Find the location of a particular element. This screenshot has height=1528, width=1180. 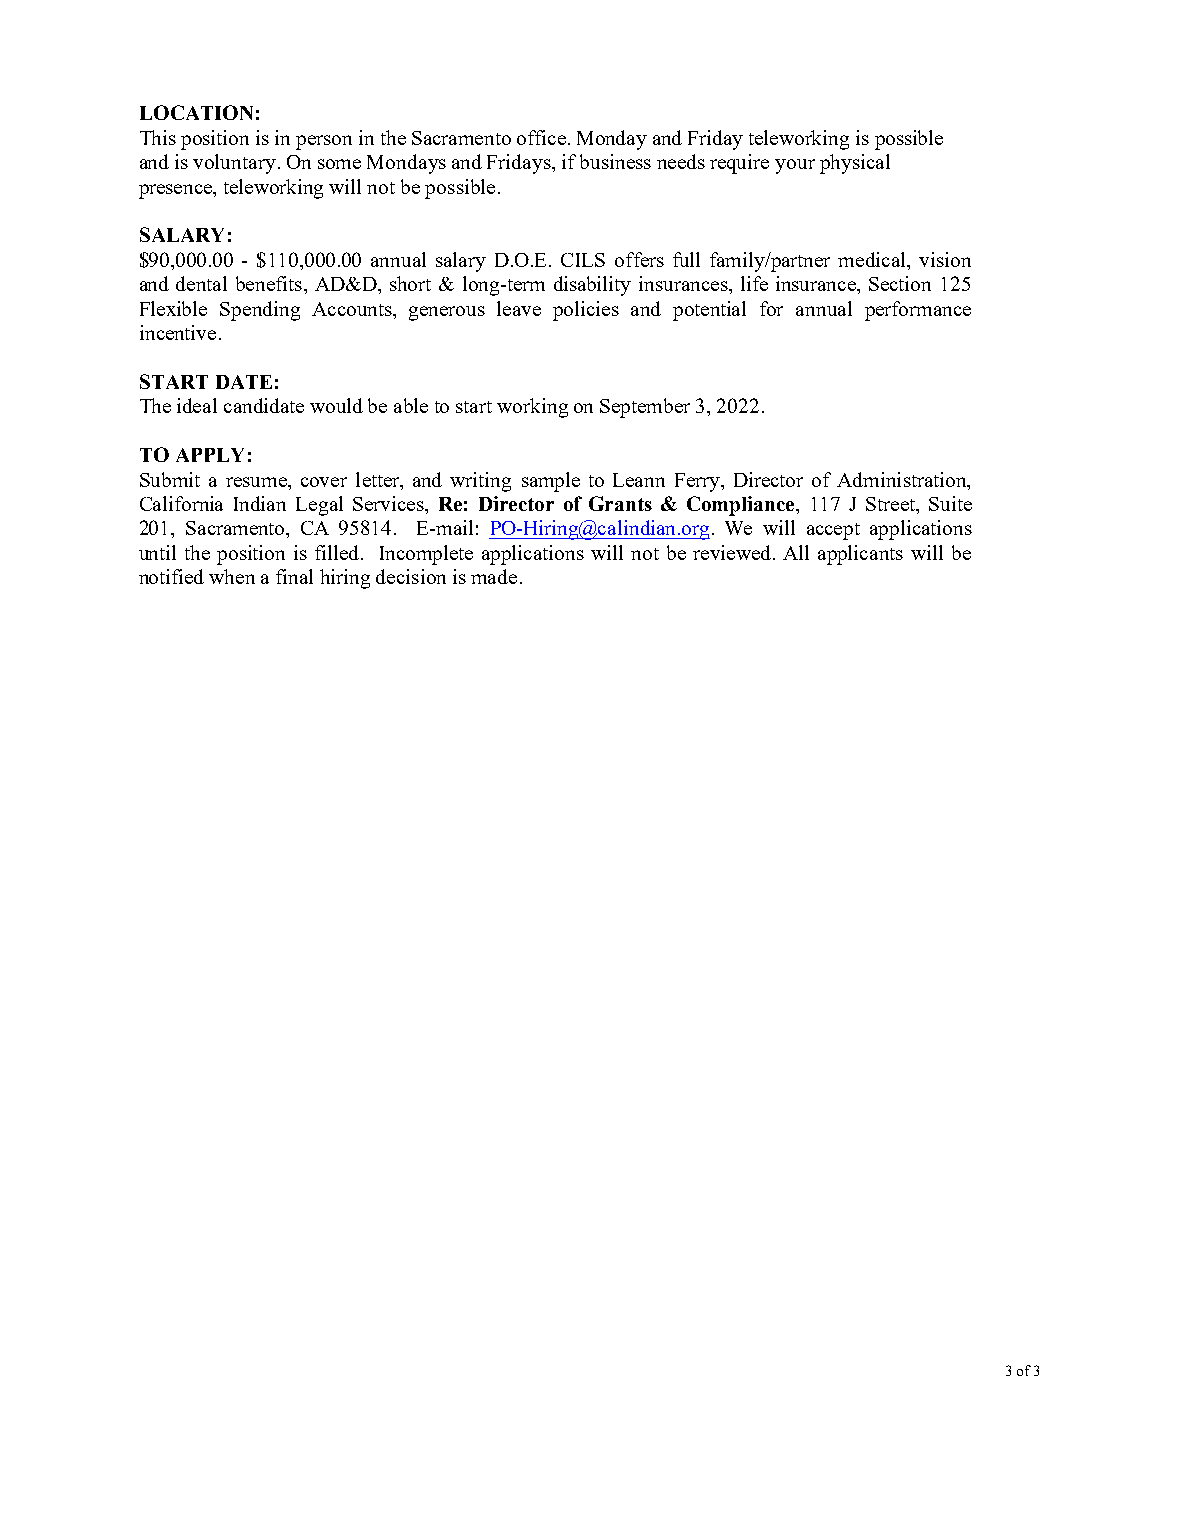

made is located at coordinates (494, 576).
